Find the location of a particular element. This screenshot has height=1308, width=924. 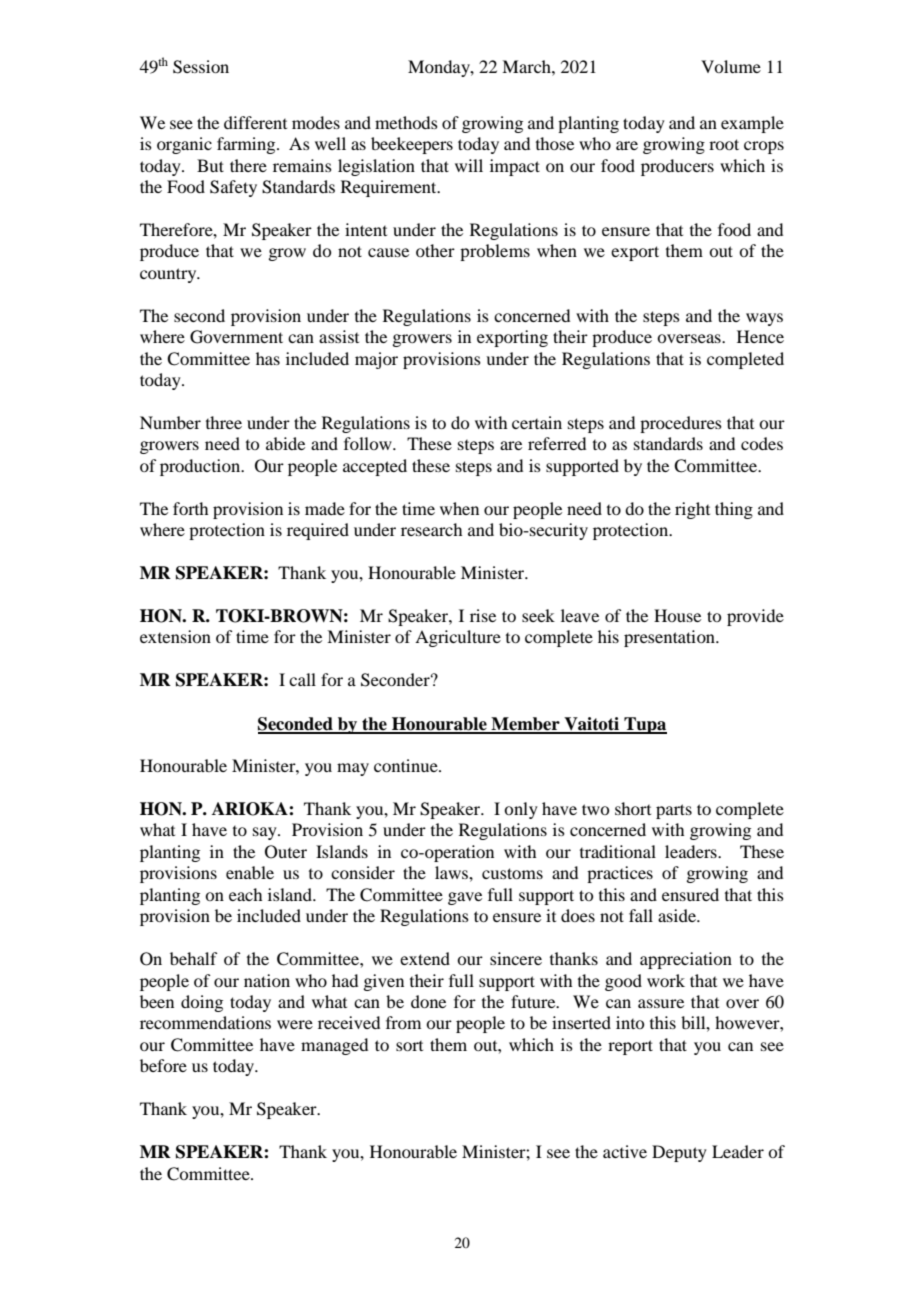

sort is located at coordinates (409, 1046).
